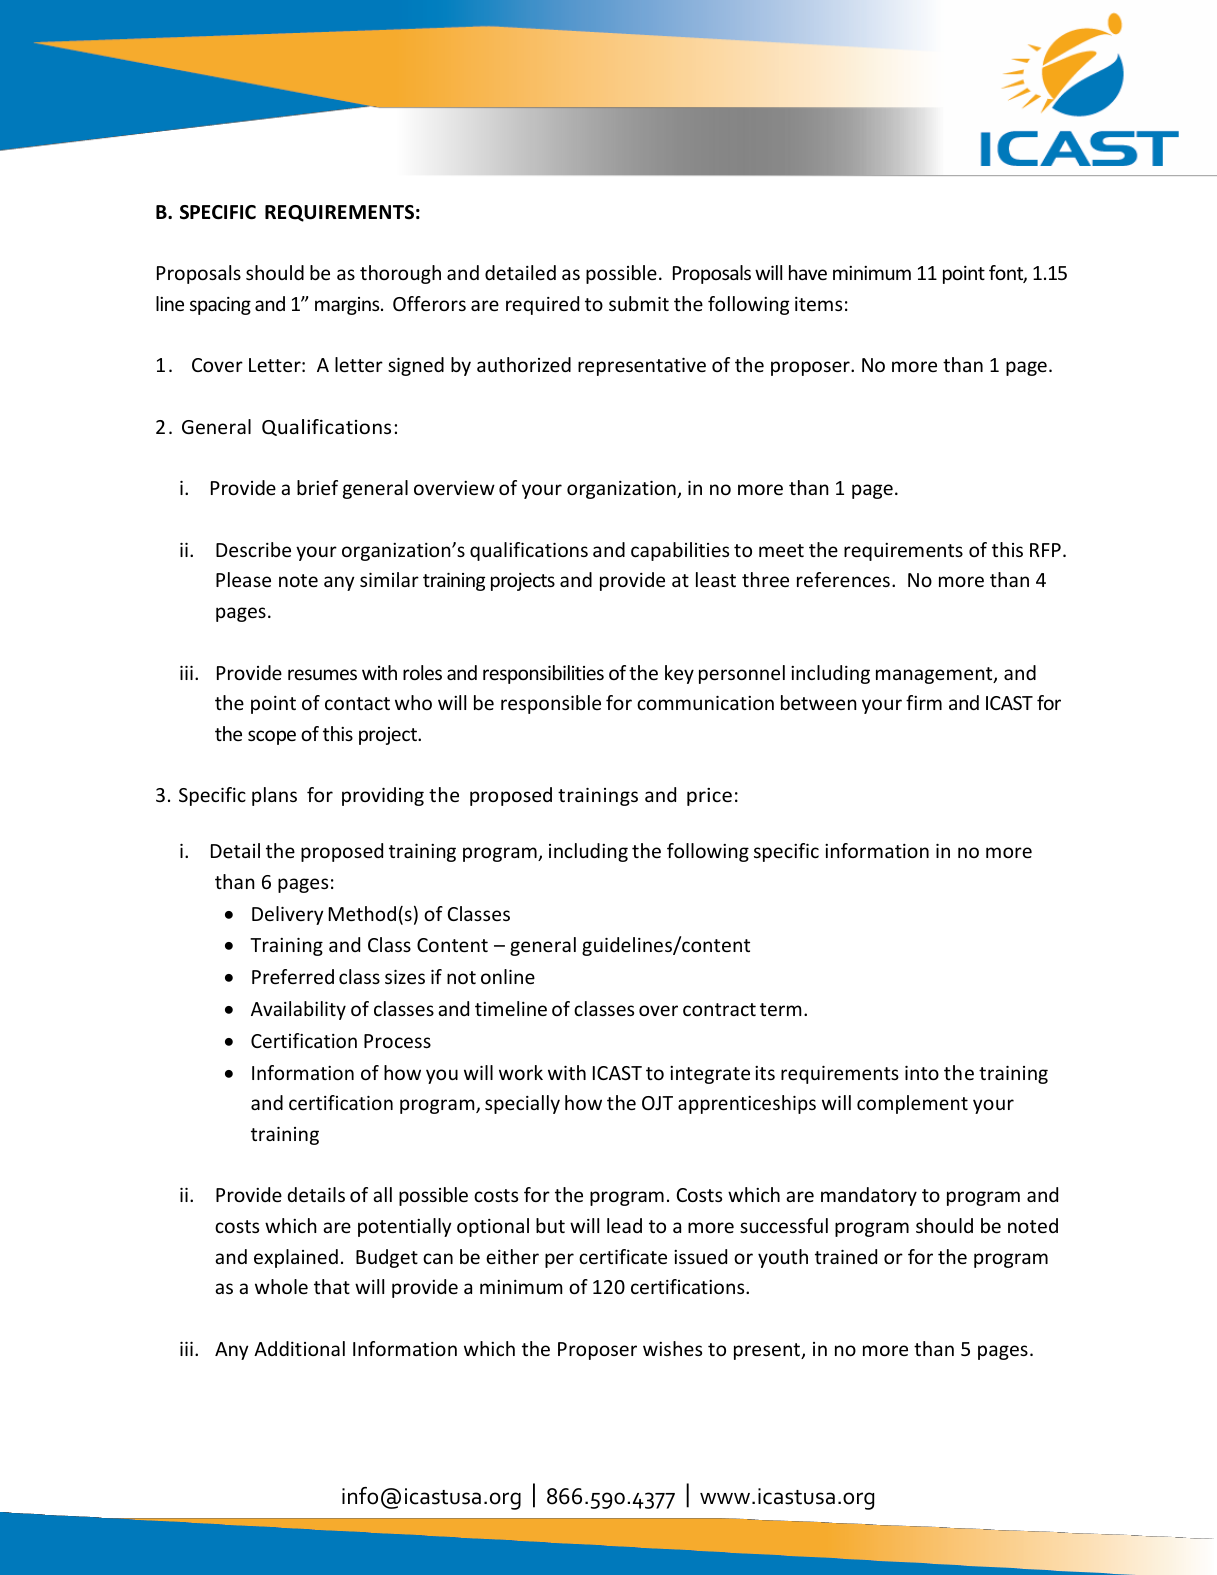 Image resolution: width=1217 pixels, height=1575 pixels. Describe the element at coordinates (332, 1286) in the screenshot. I see `that` at that location.
